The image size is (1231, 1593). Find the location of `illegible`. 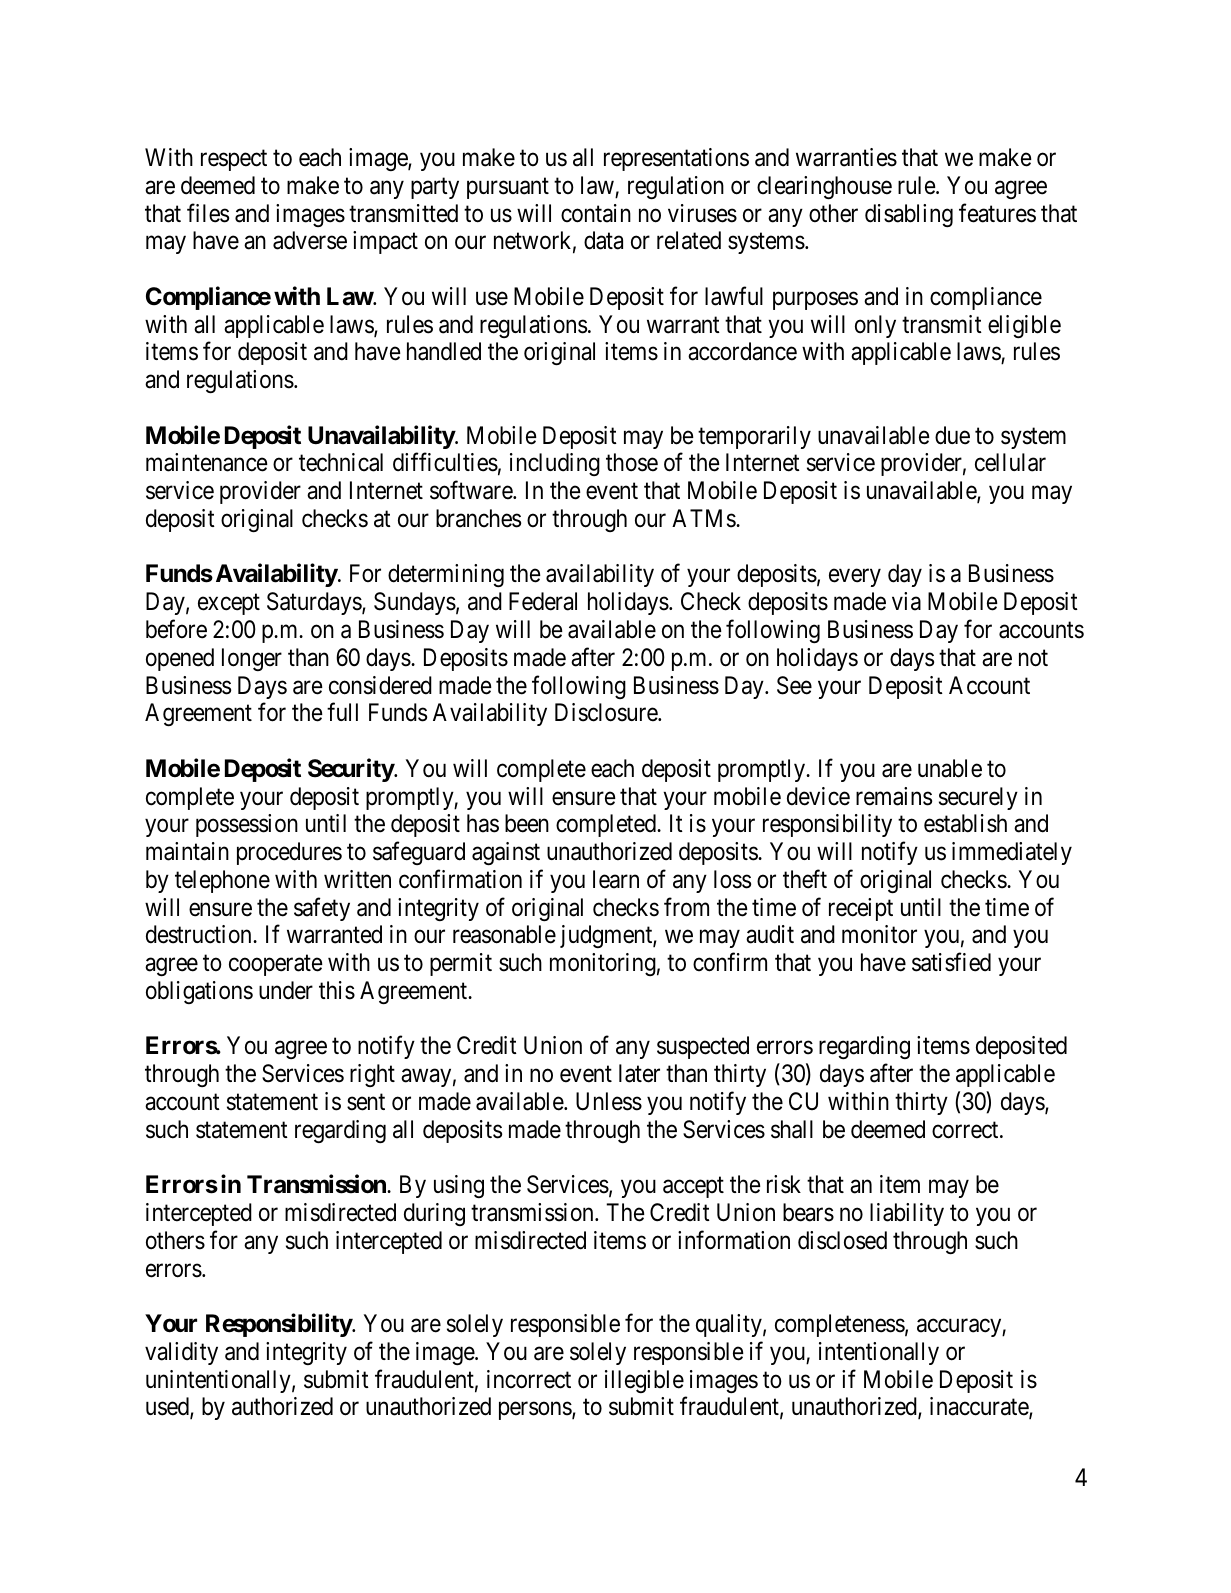

illegible is located at coordinates (644, 1381).
